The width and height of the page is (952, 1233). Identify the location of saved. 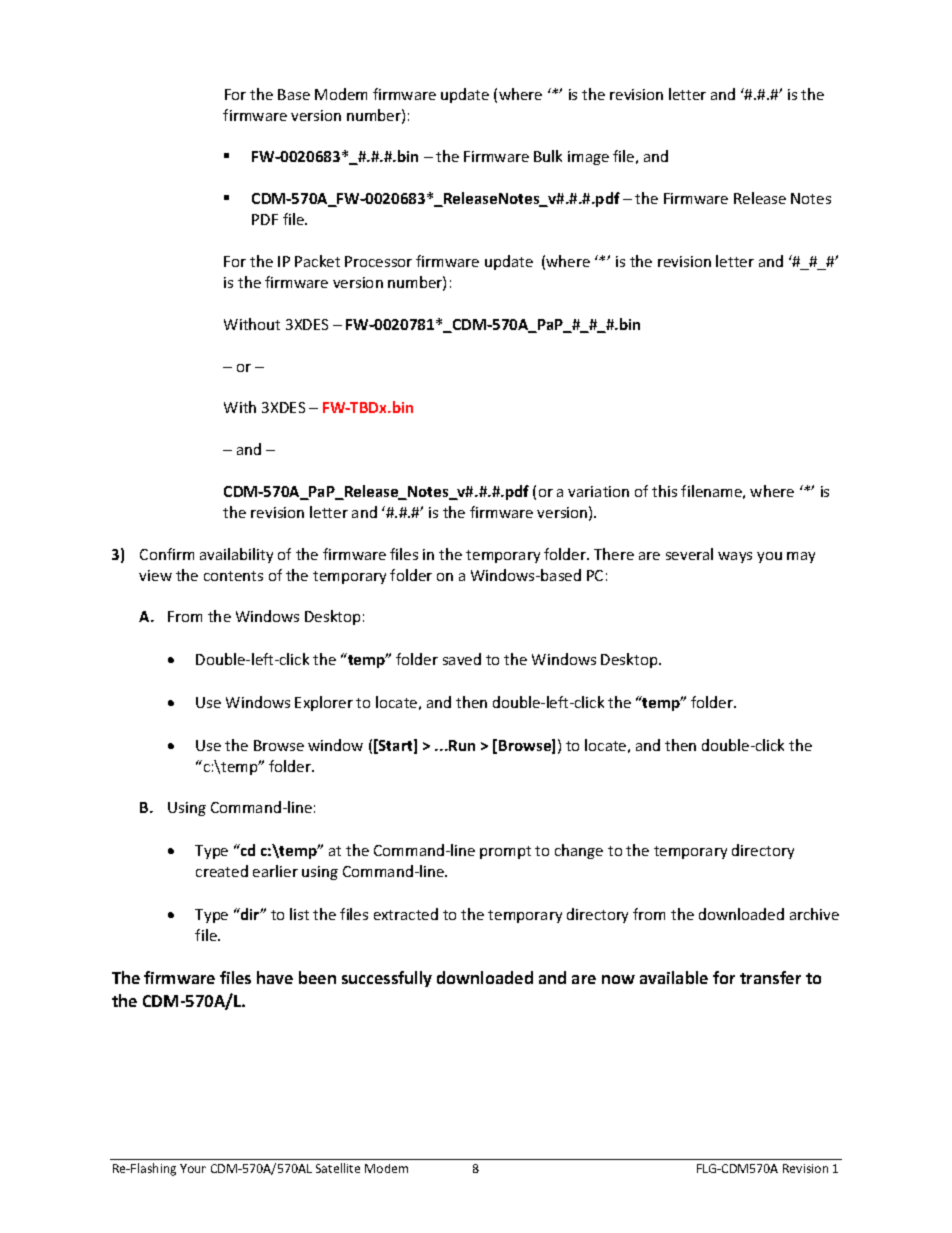
(462, 659).
